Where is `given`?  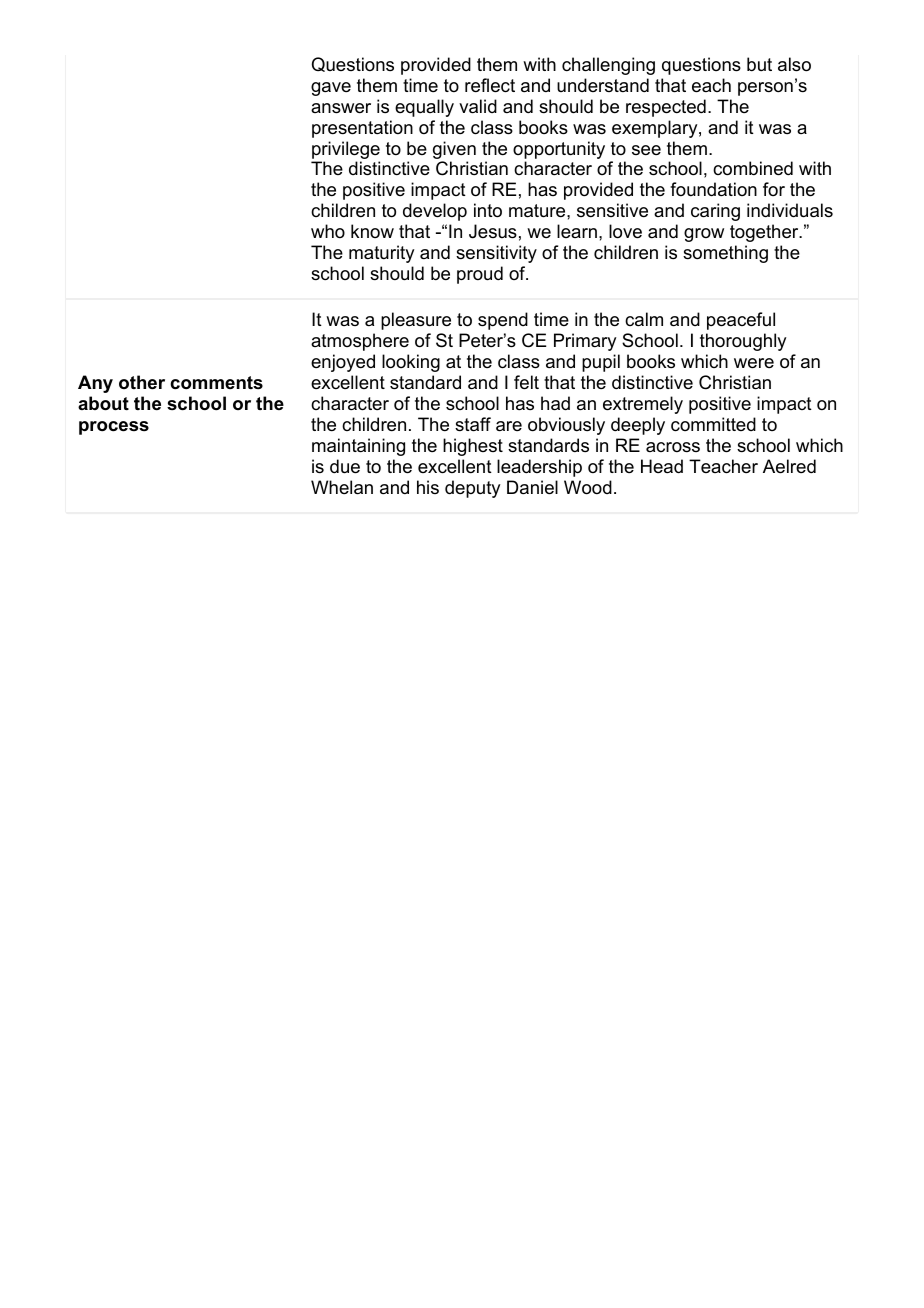
given is located at coordinates (454, 150).
